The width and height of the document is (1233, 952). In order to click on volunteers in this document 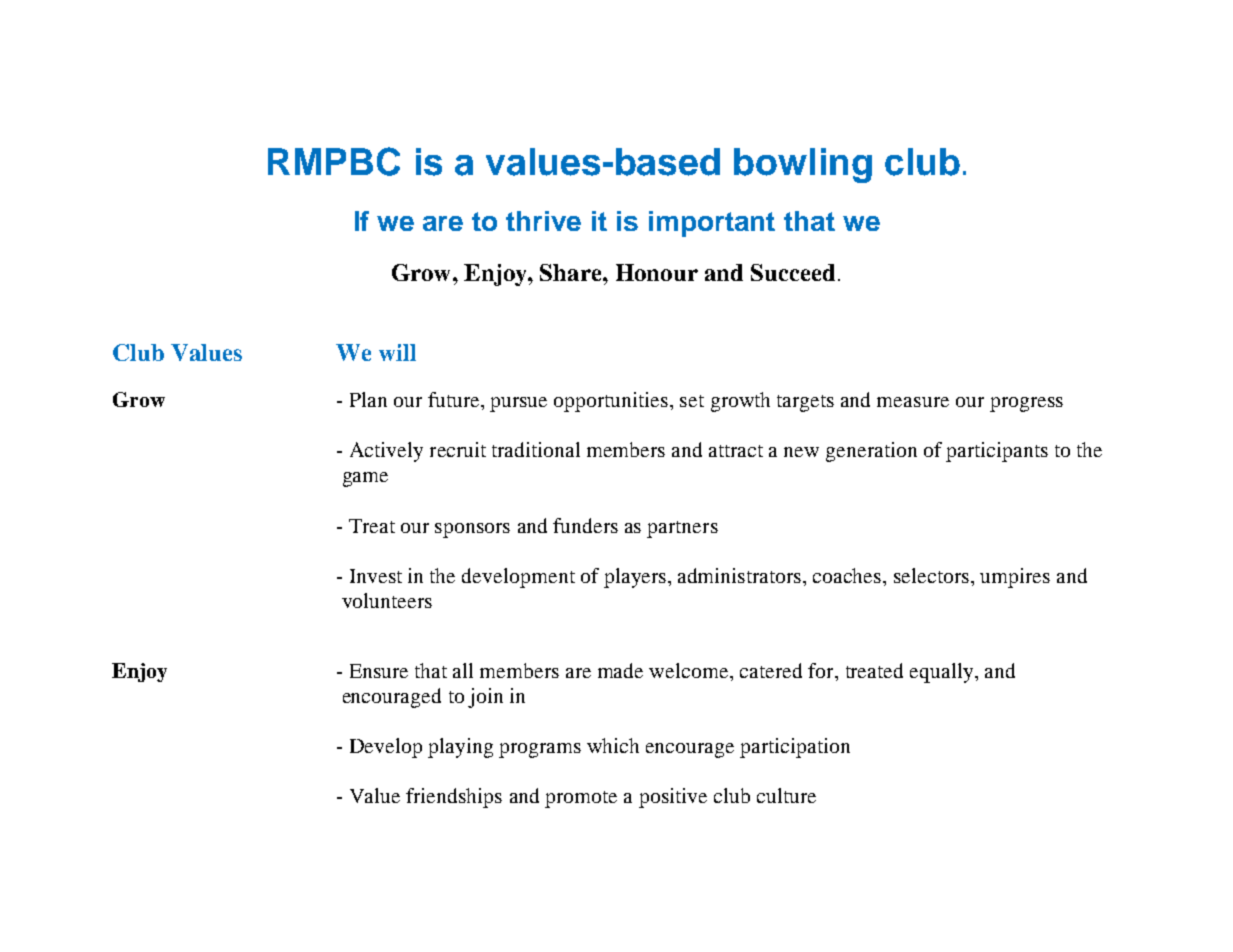, I will do `click(387, 600)`.
